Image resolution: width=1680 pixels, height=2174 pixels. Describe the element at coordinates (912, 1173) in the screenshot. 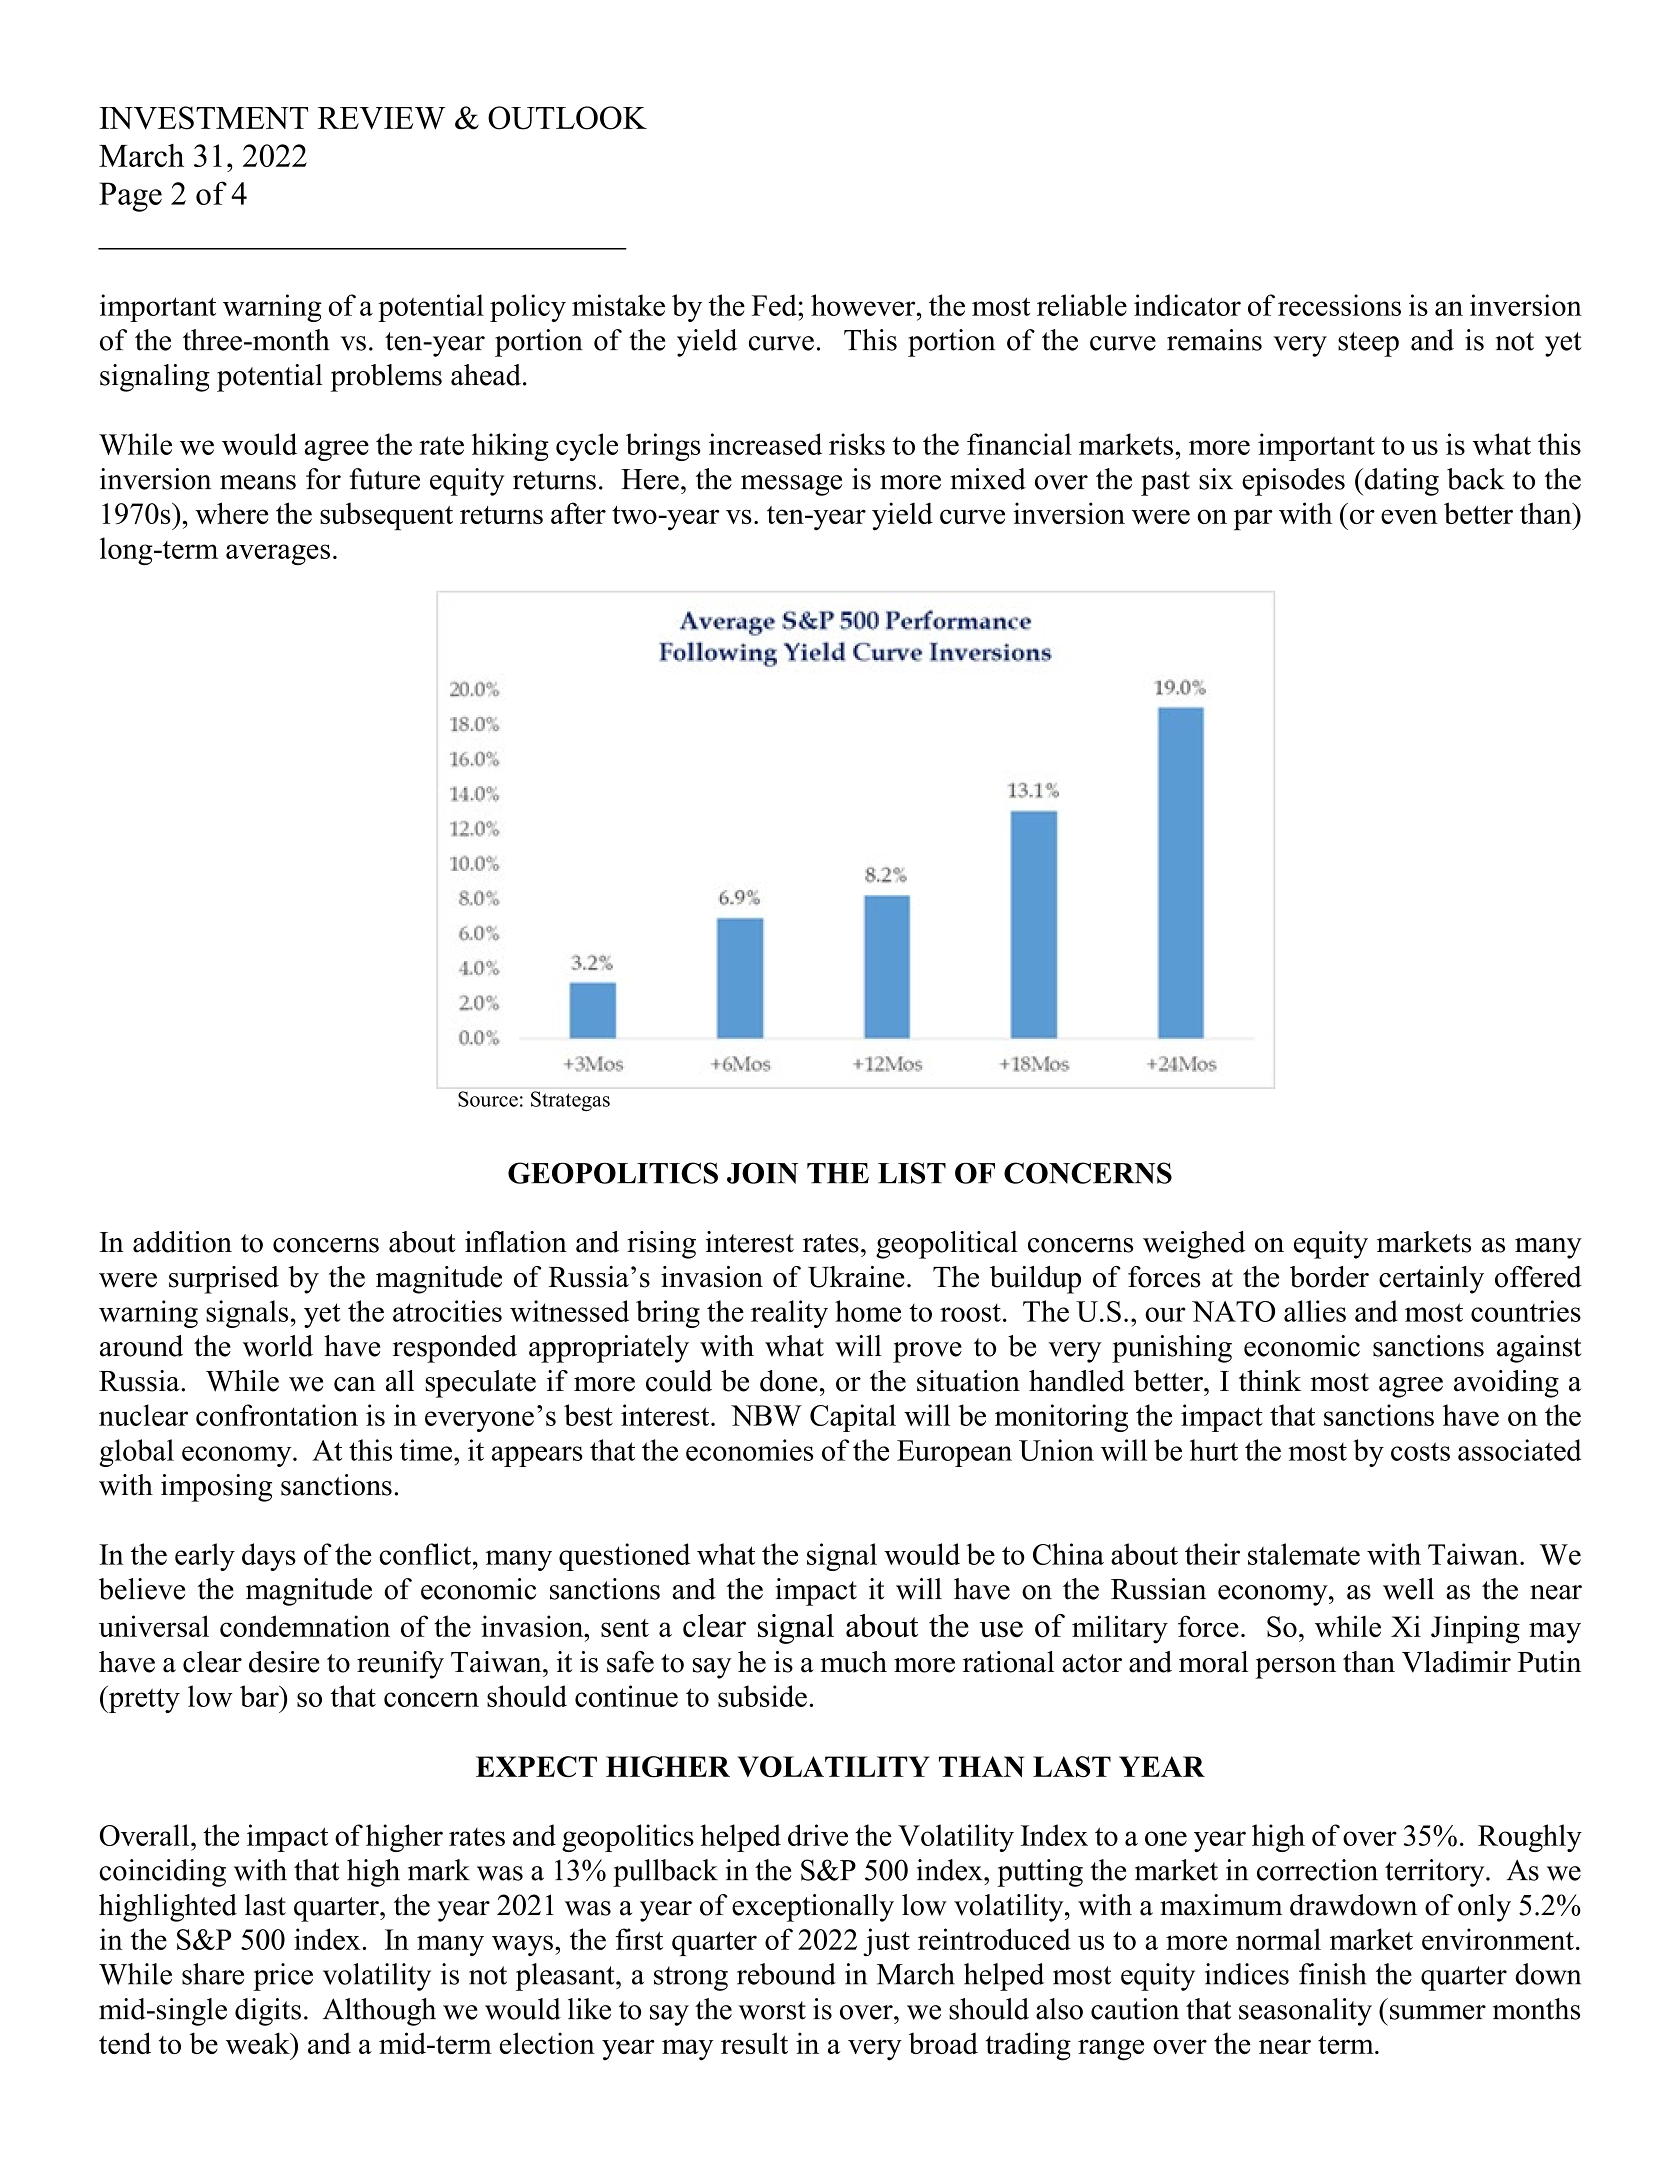

I see `LIST` at that location.
